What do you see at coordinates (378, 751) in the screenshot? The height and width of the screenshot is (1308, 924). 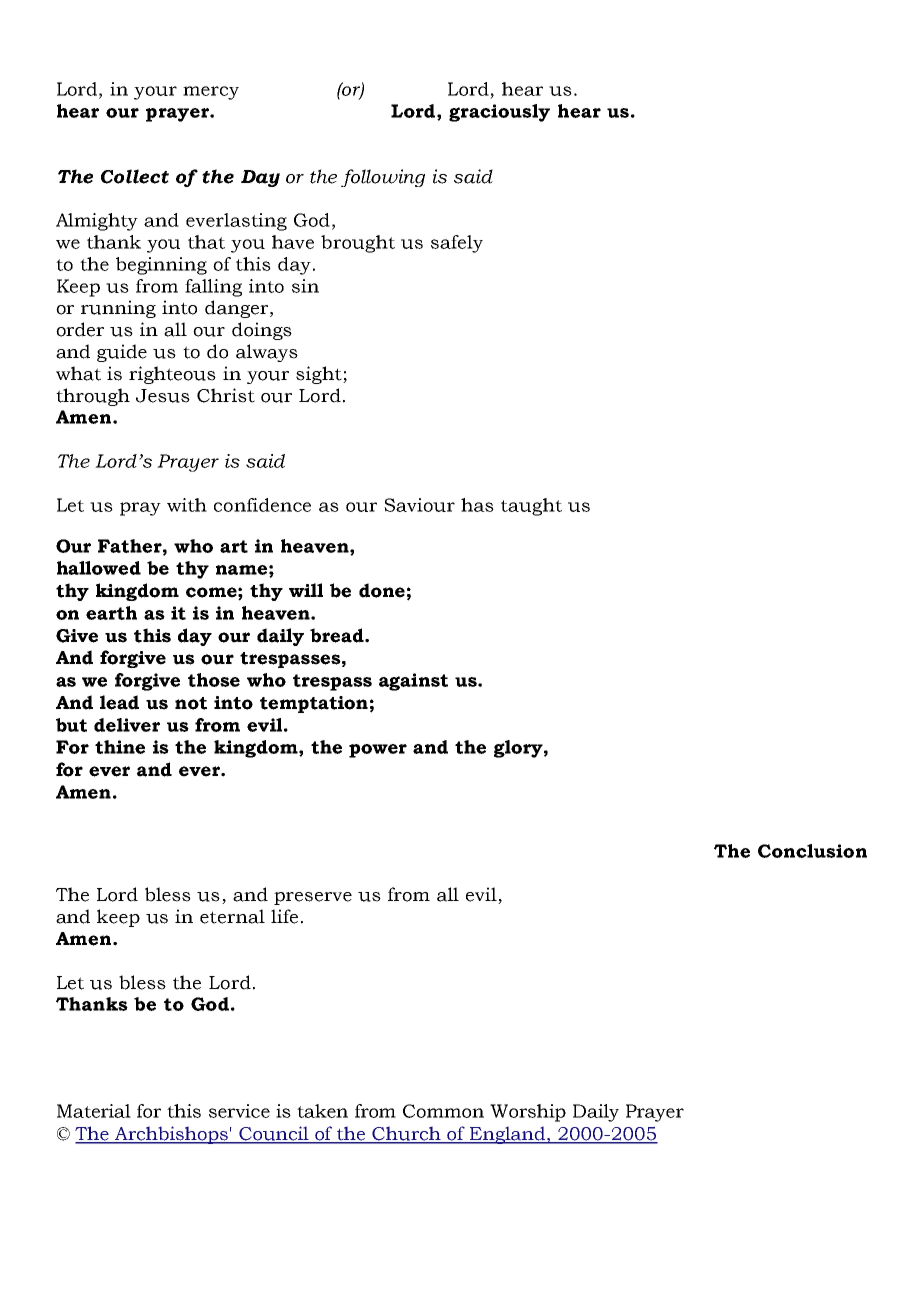 I see `power` at bounding box center [378, 751].
